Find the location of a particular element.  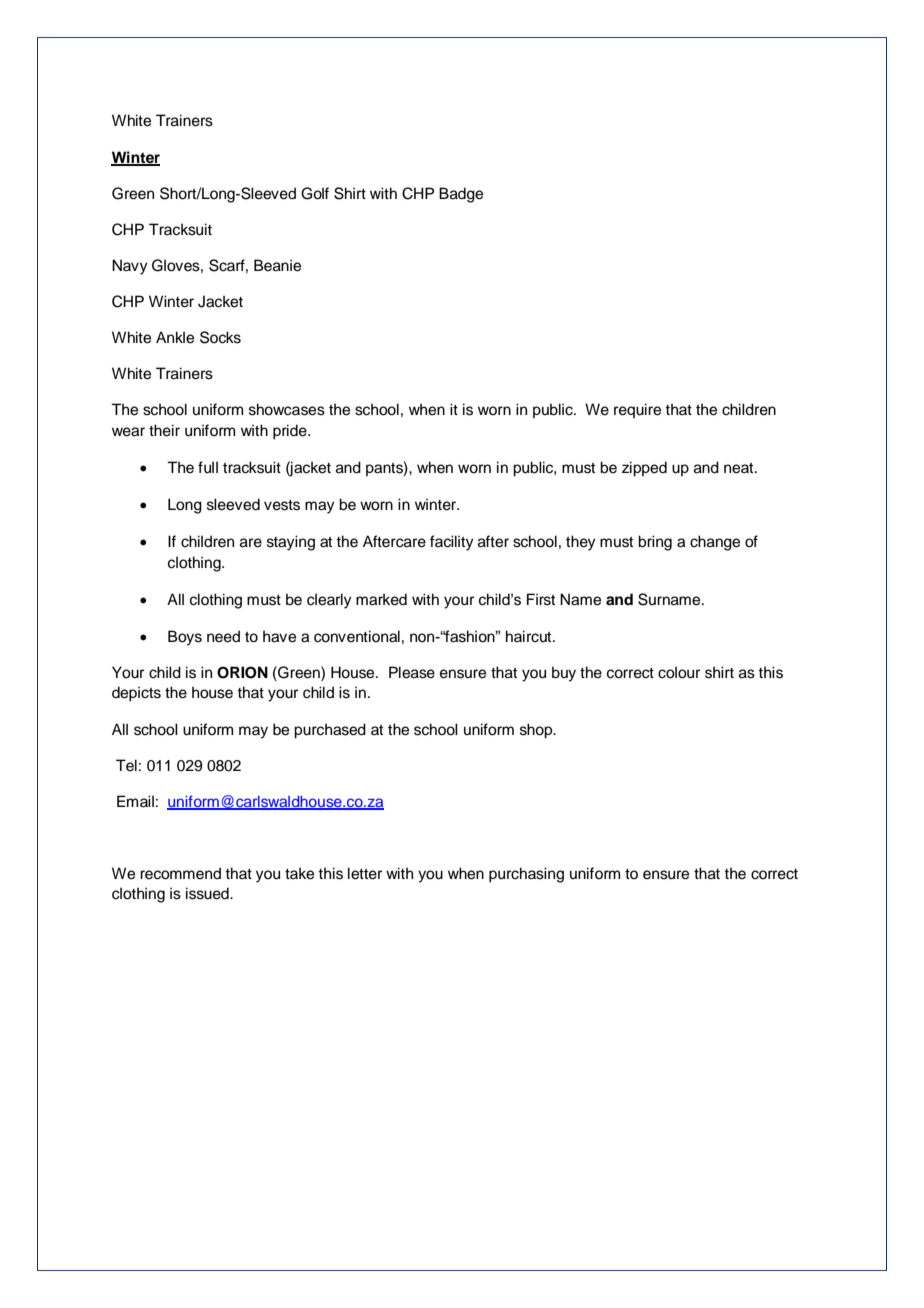

bring is located at coordinates (655, 543).
